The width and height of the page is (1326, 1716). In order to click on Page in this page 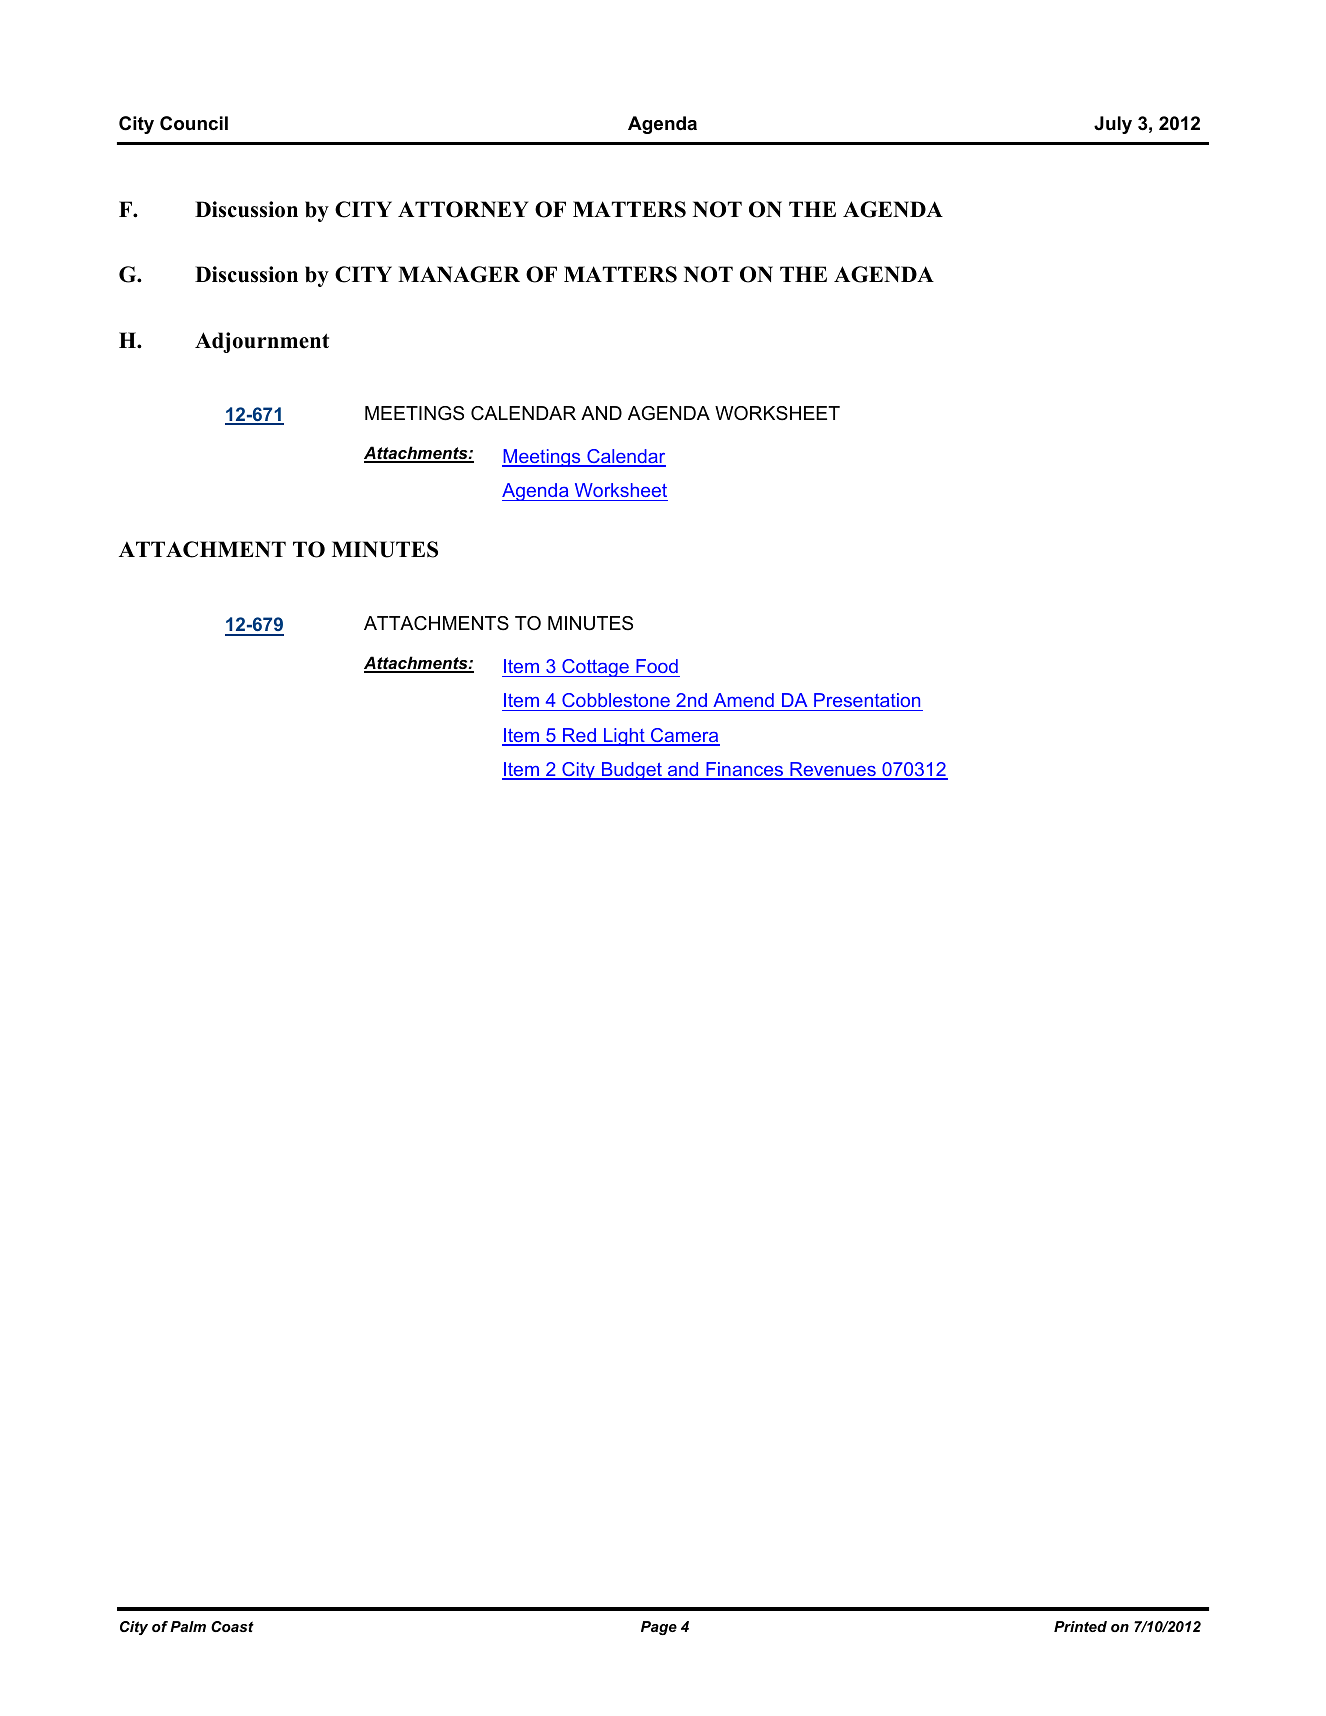, I will do `click(659, 1628)`.
